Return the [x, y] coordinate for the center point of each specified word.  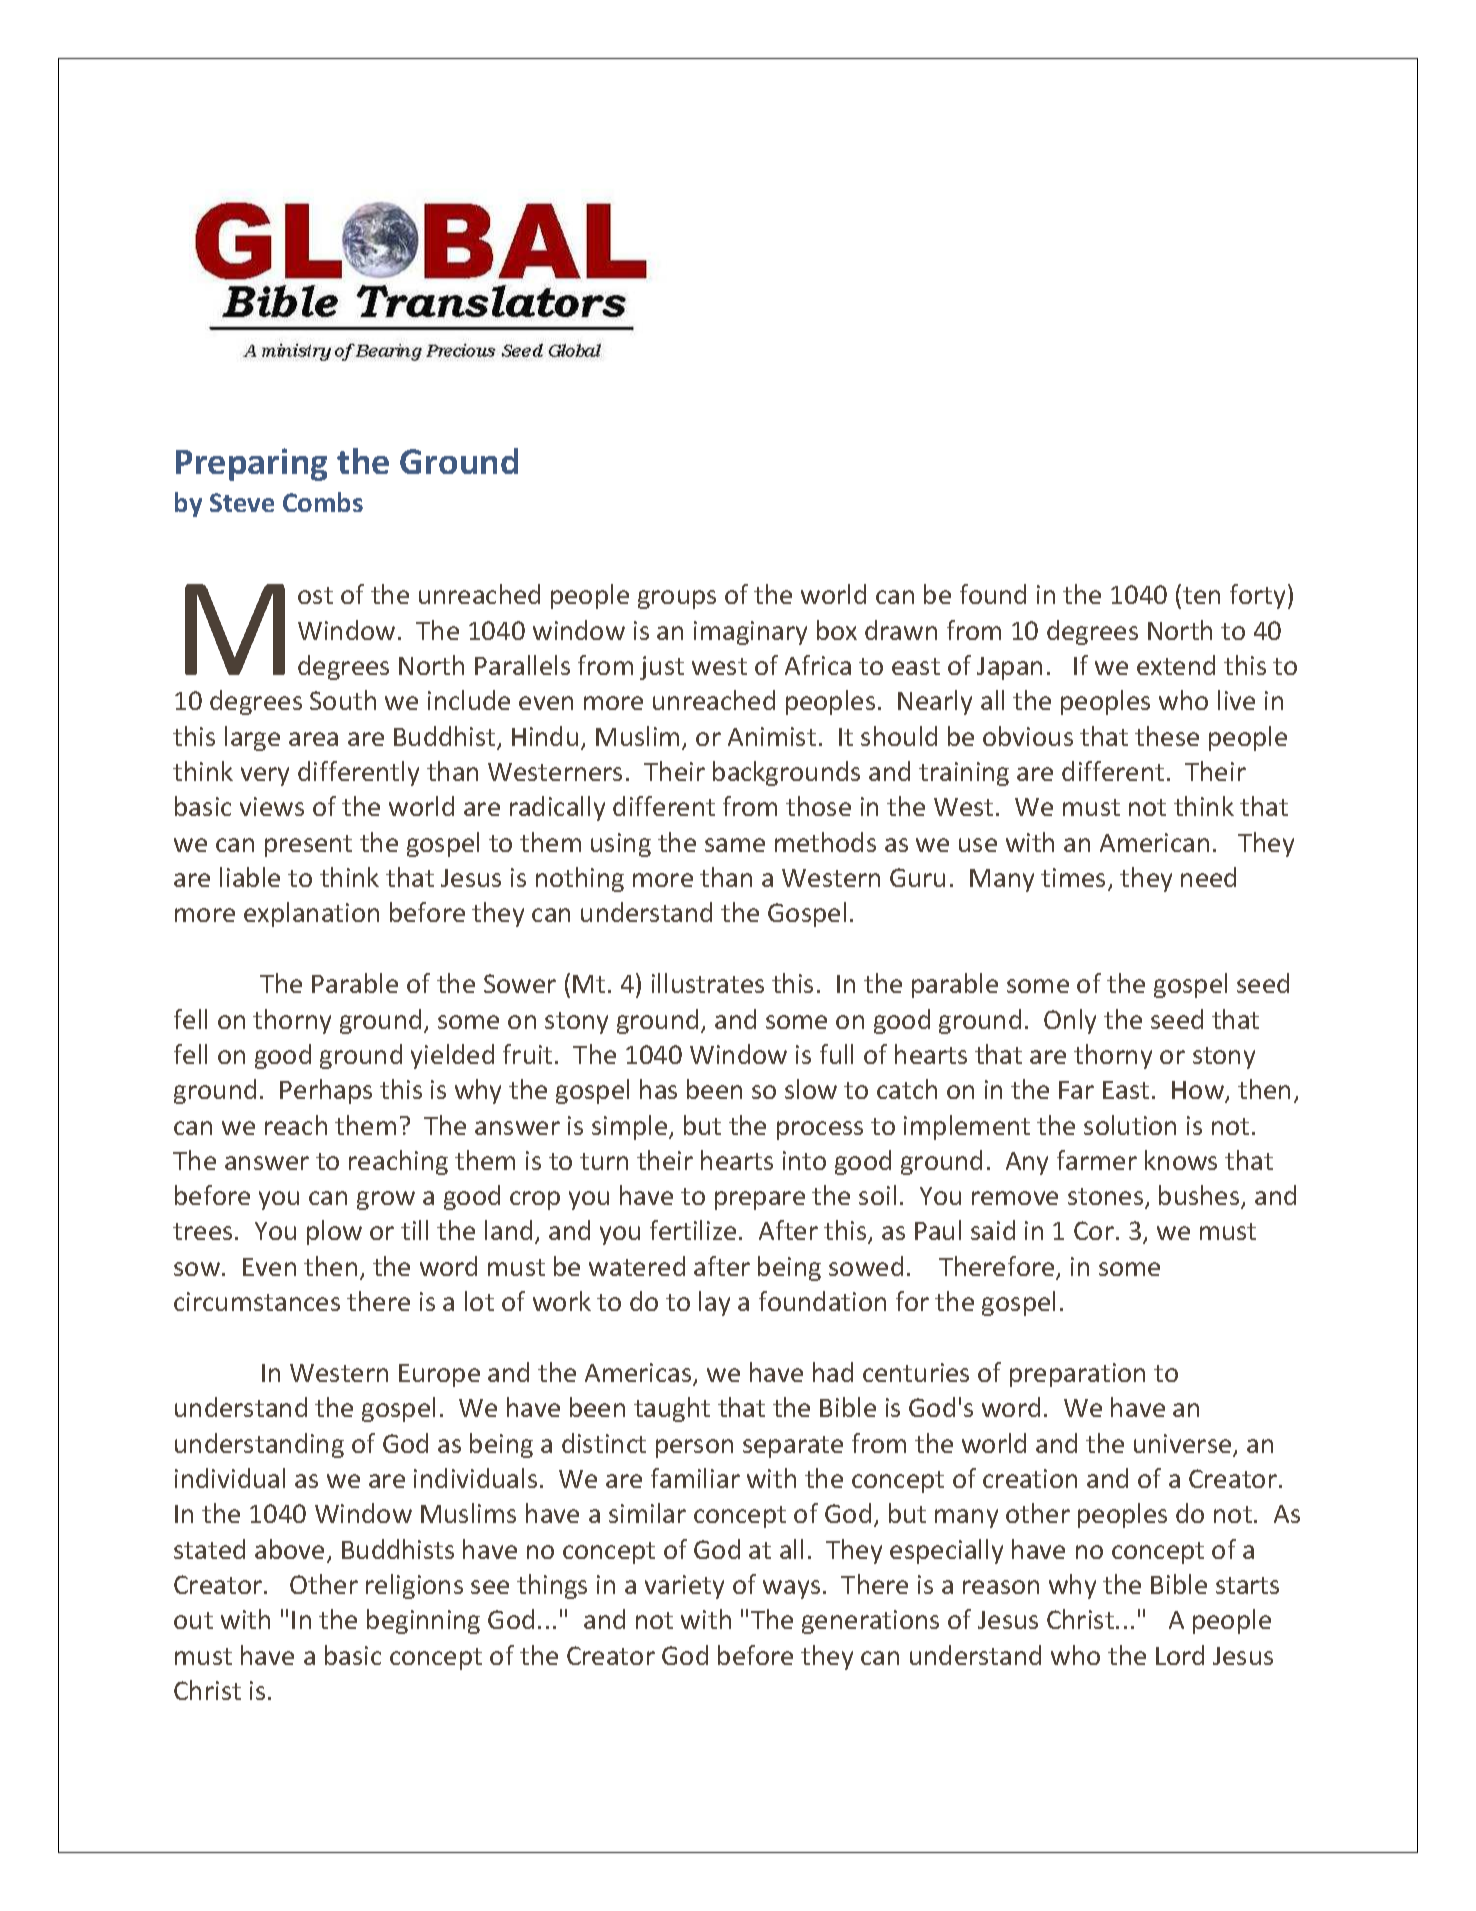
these [1167, 736]
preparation [1077, 1375]
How [1199, 1091]
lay [714, 1303]
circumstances [257, 1301]
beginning [423, 1621]
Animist [772, 736]
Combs [323, 502]
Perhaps [326, 1091]
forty [1259, 596]
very [265, 776]
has [658, 1089]
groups [677, 599]
